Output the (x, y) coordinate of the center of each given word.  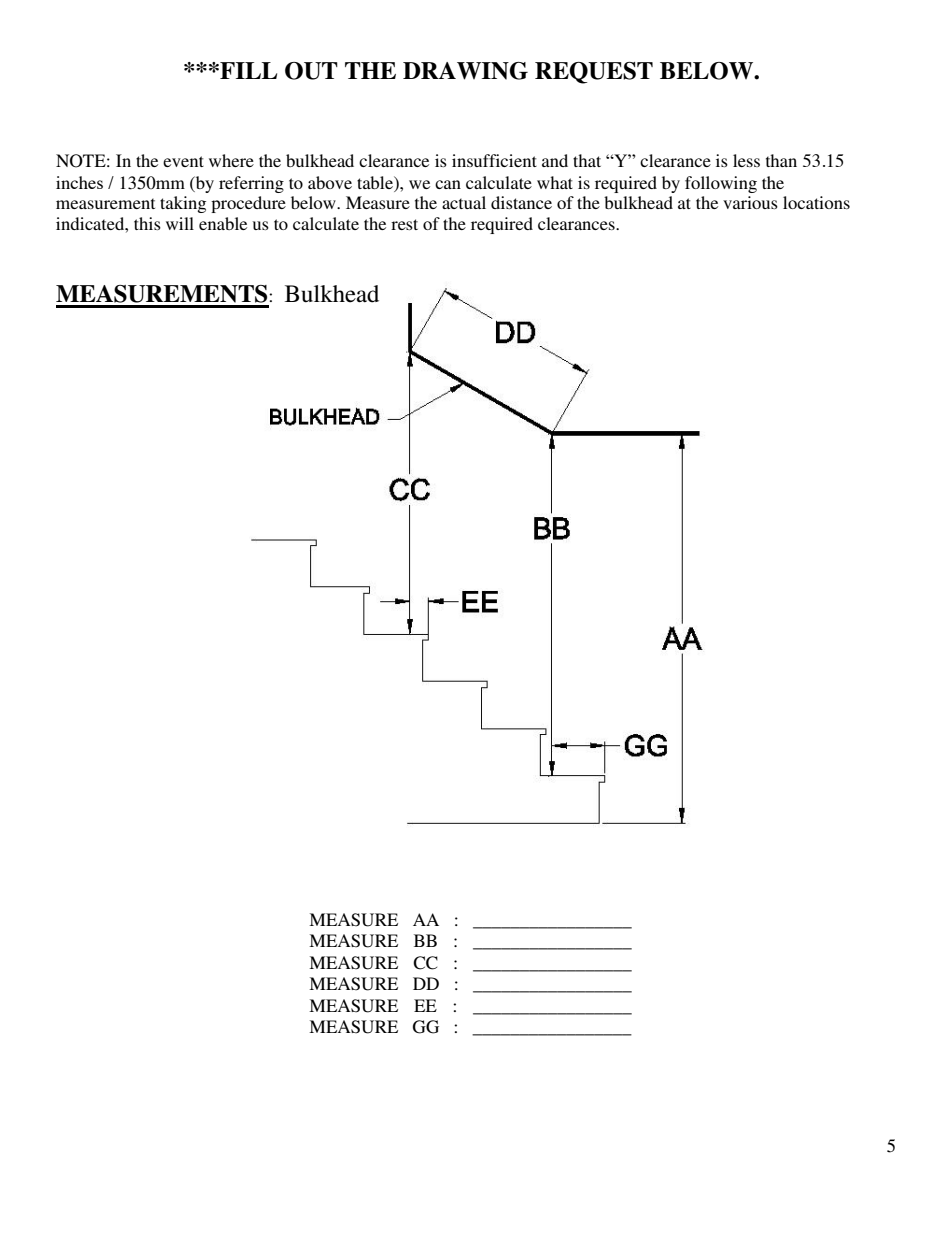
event (183, 161)
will (180, 223)
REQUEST (594, 73)
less (746, 160)
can (448, 184)
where (231, 160)
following (721, 184)
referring (251, 184)
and (555, 160)
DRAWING (465, 71)
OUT (311, 71)
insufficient (494, 160)
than (781, 160)
